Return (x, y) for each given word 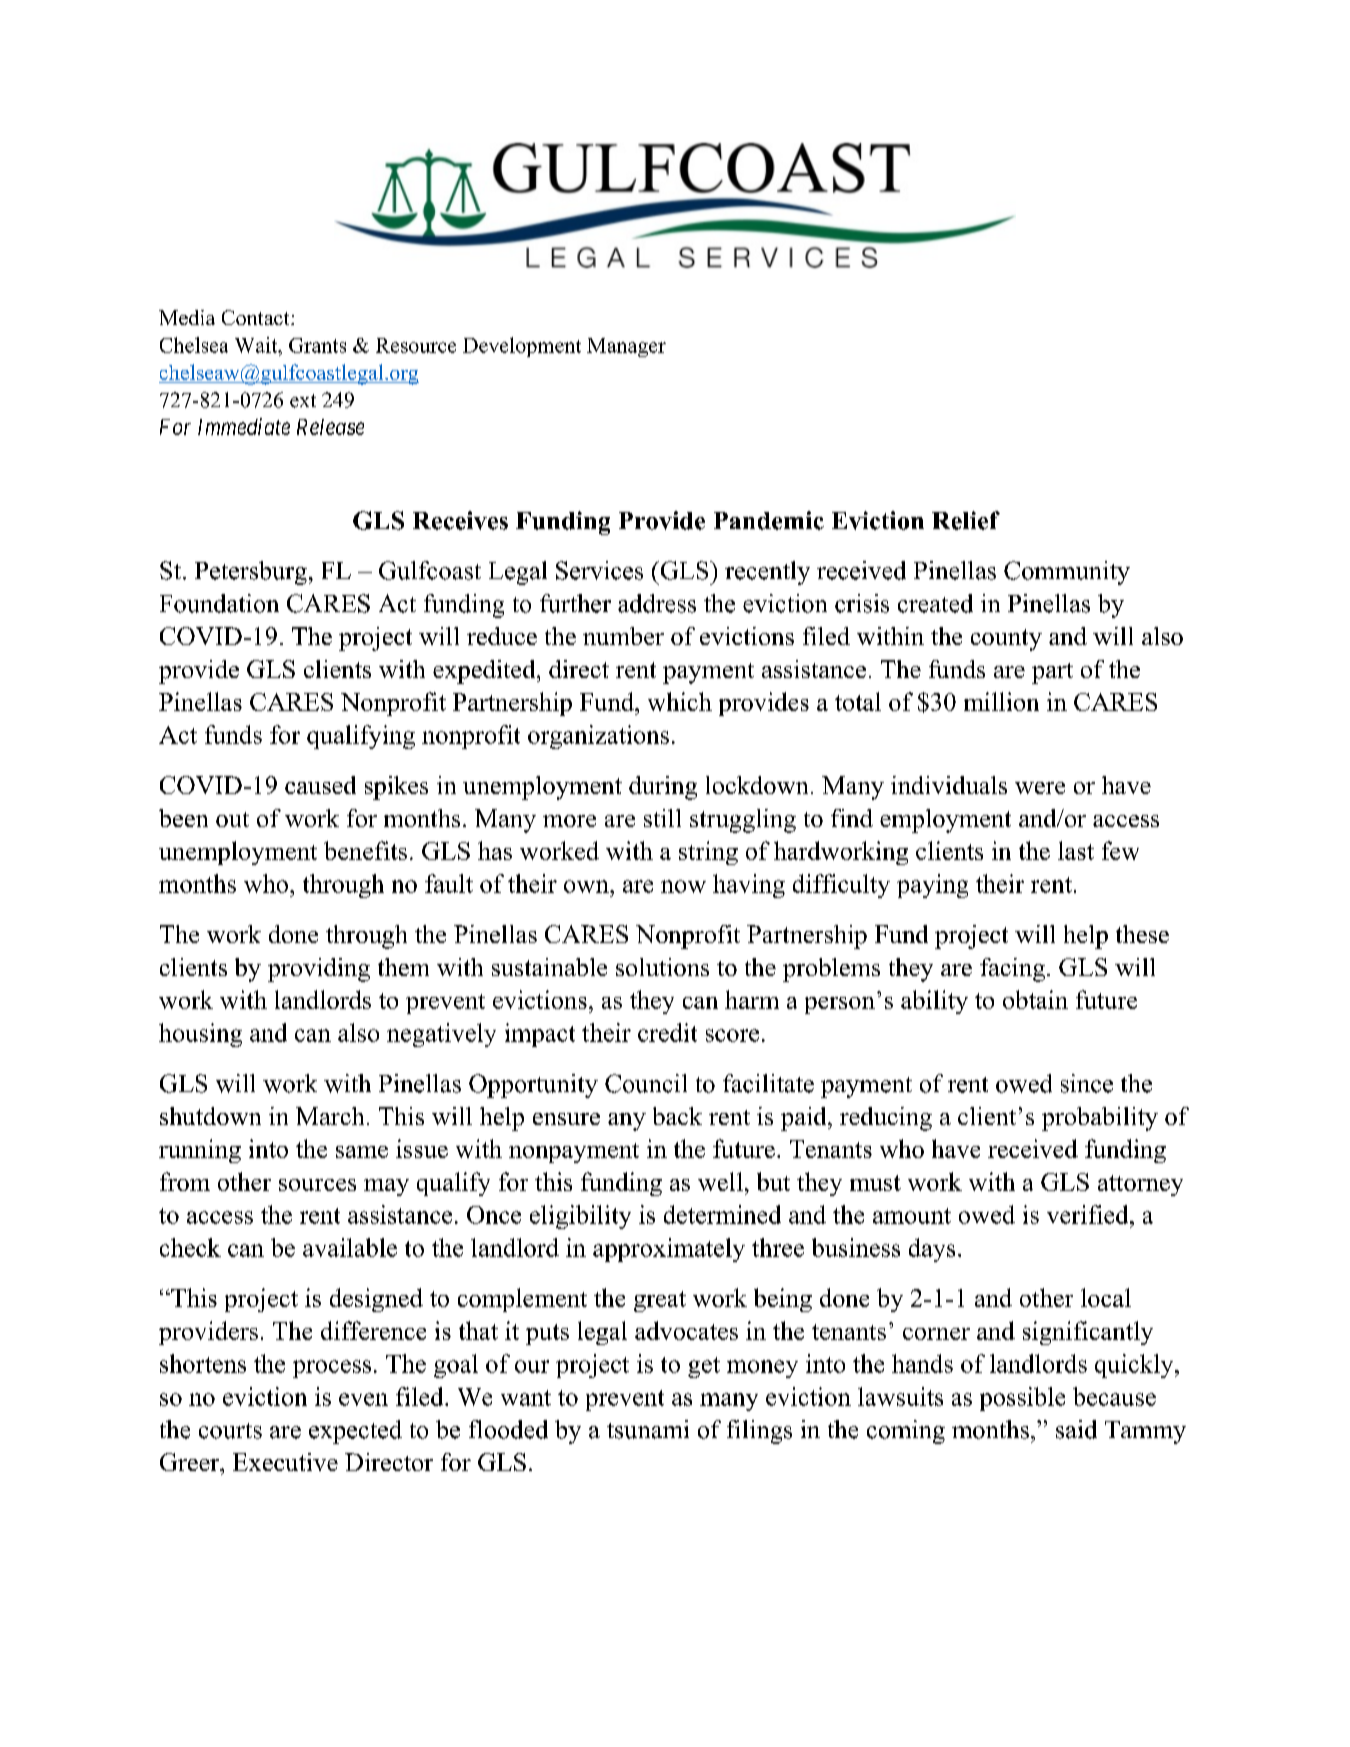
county (1006, 640)
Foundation (219, 603)
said (1076, 1429)
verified (1089, 1214)
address (657, 603)
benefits (365, 850)
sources (317, 1185)
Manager (626, 347)
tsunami (648, 1429)
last (1076, 850)
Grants (317, 345)
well (720, 1181)
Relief (966, 520)
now (683, 886)
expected (355, 1432)
